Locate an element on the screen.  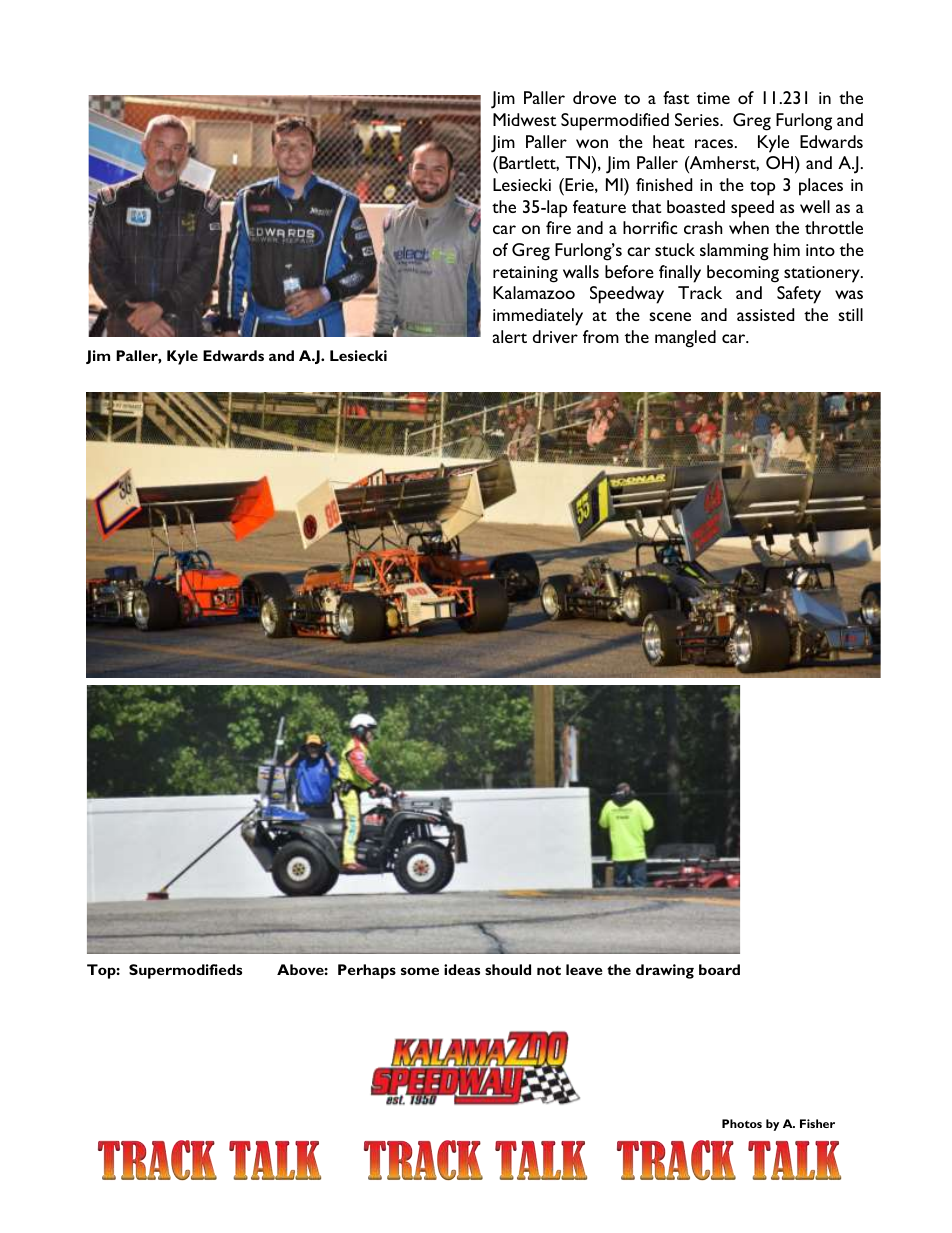
mangled is located at coordinates (685, 339).
